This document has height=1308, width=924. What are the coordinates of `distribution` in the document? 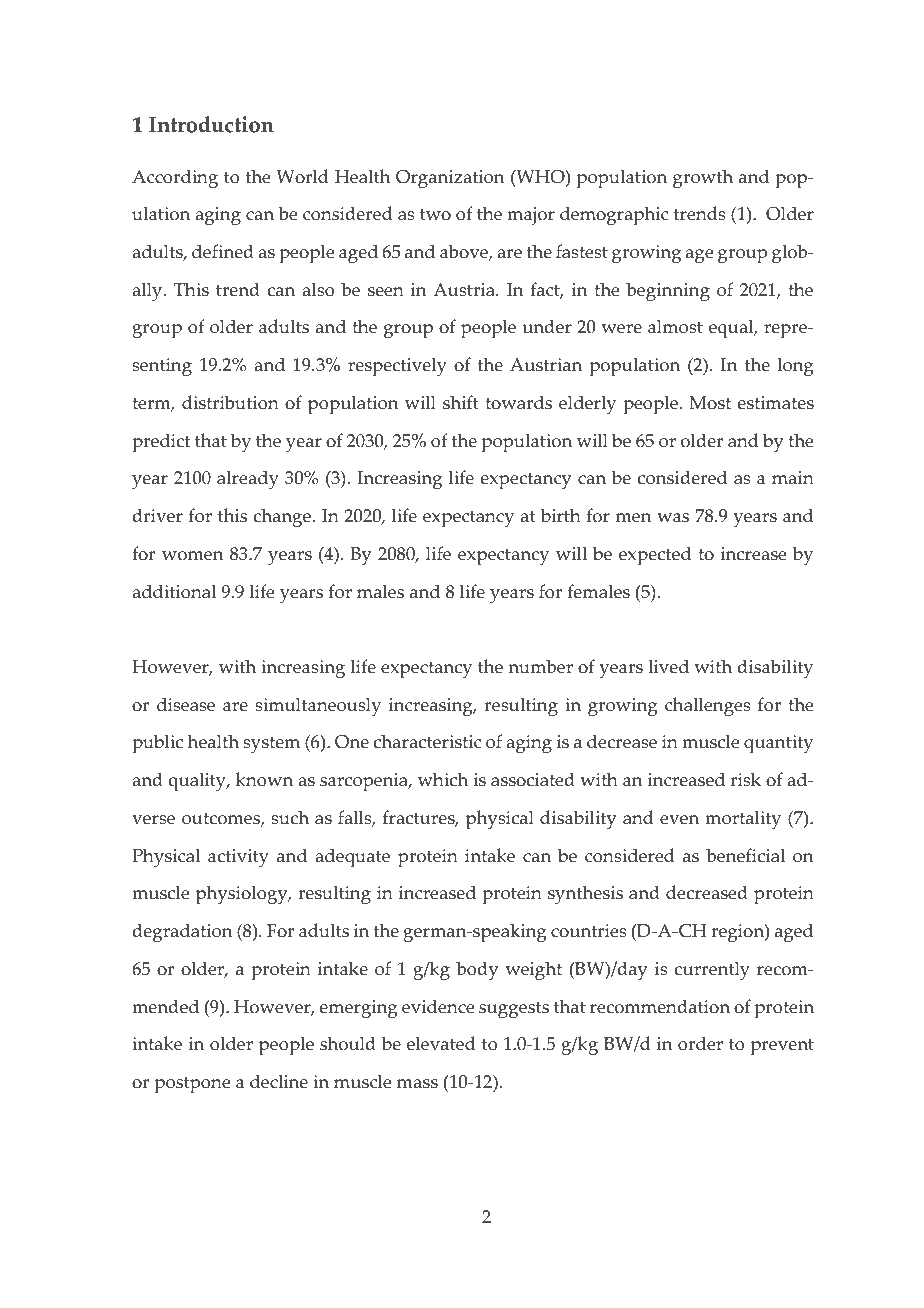 It's located at (230, 402).
